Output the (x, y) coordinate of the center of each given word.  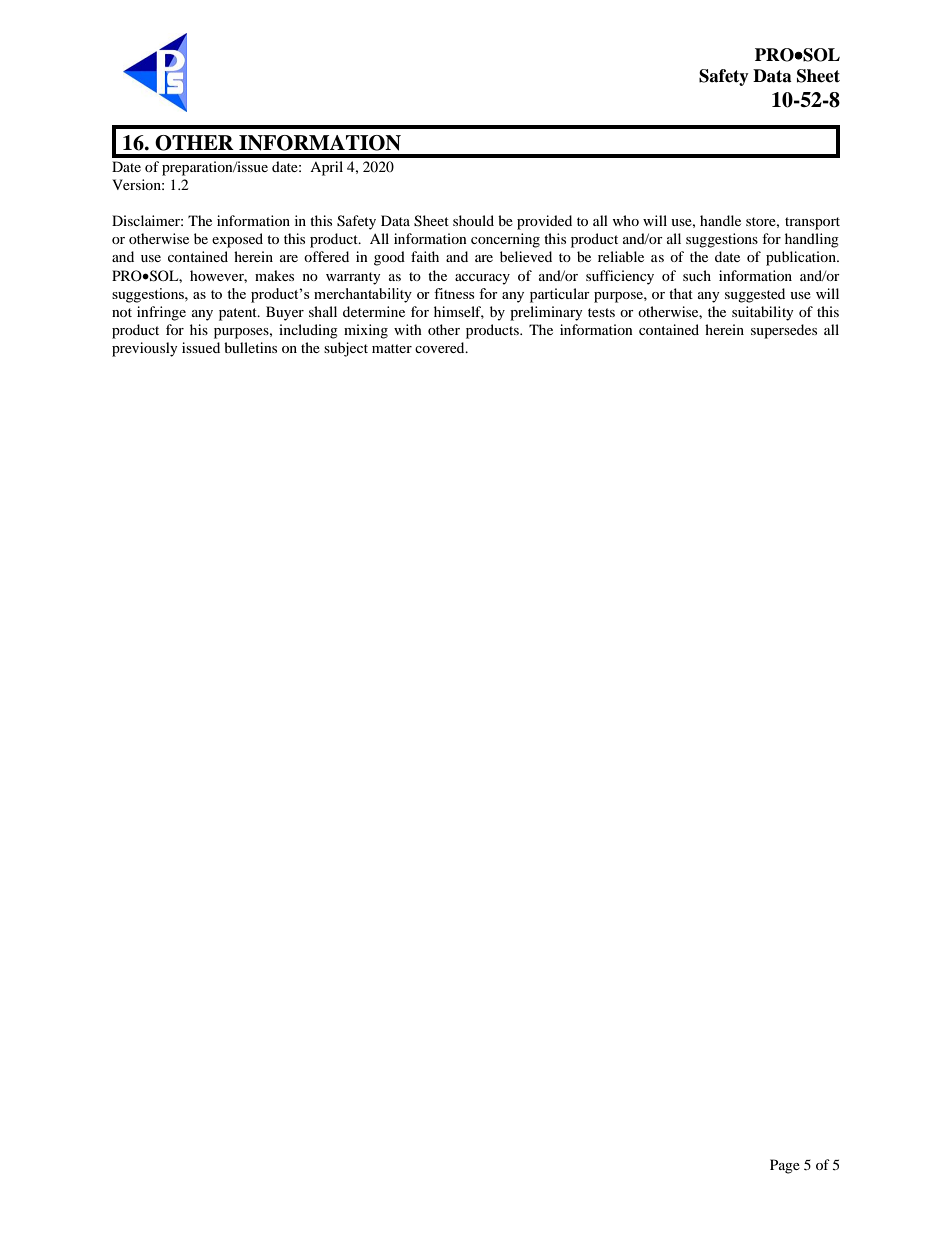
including (308, 331)
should (473, 220)
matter (392, 348)
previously (145, 349)
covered (441, 347)
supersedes (784, 331)
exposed (237, 240)
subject (346, 349)
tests (601, 312)
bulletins (250, 347)
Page (785, 1166)
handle (720, 220)
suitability (763, 313)
